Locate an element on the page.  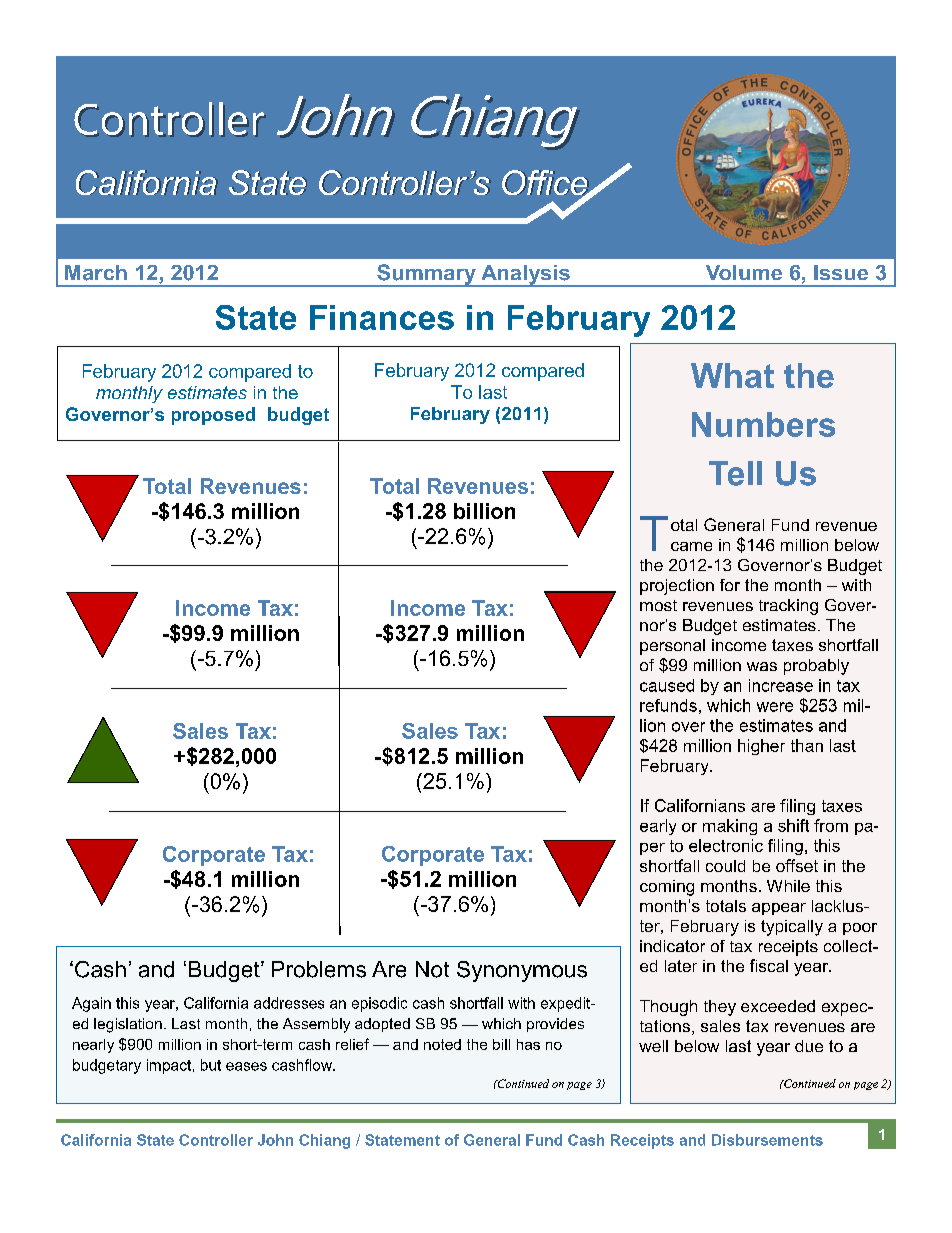
caused is located at coordinates (667, 685).
